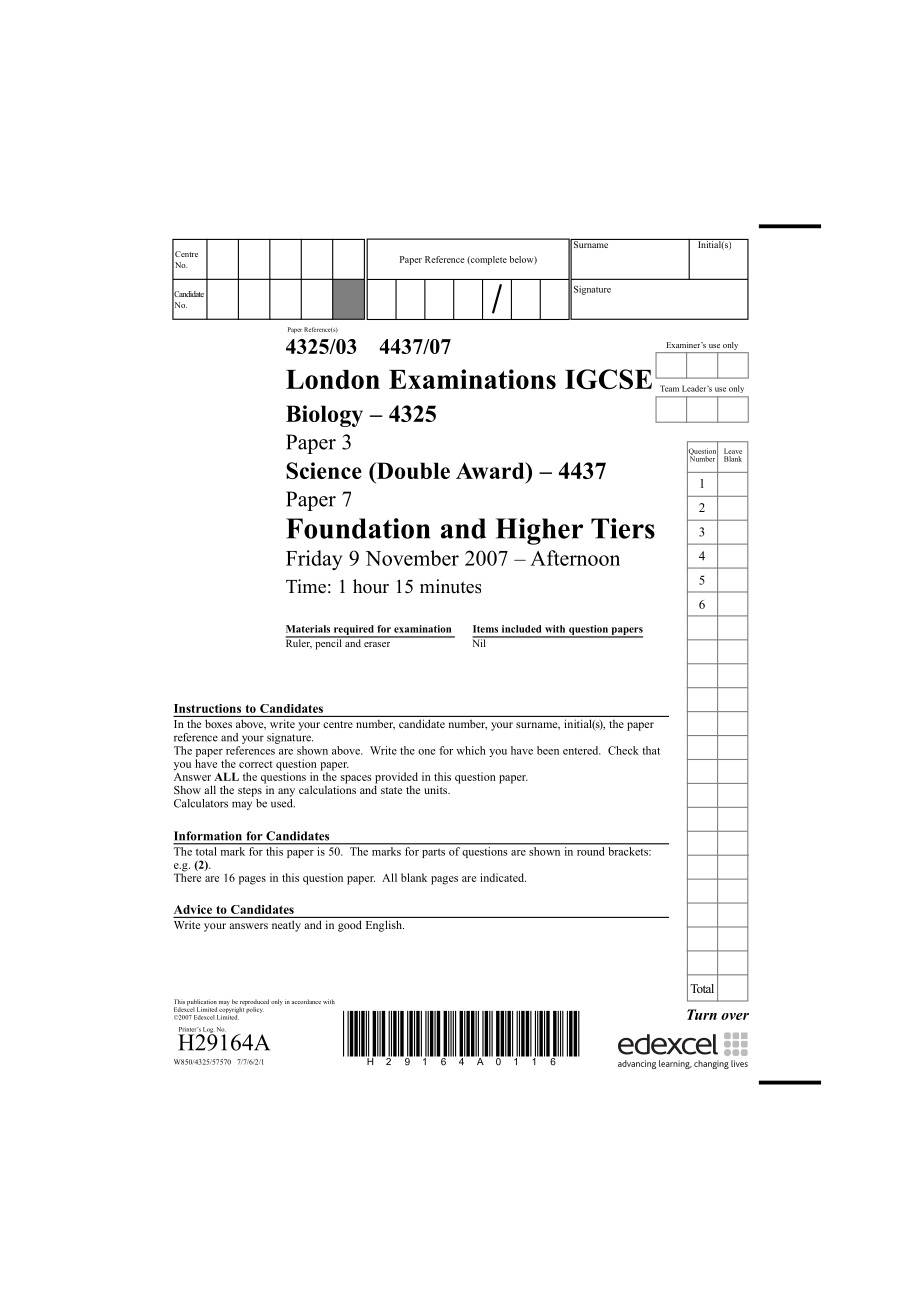  I want to click on Award, so click(491, 470).
